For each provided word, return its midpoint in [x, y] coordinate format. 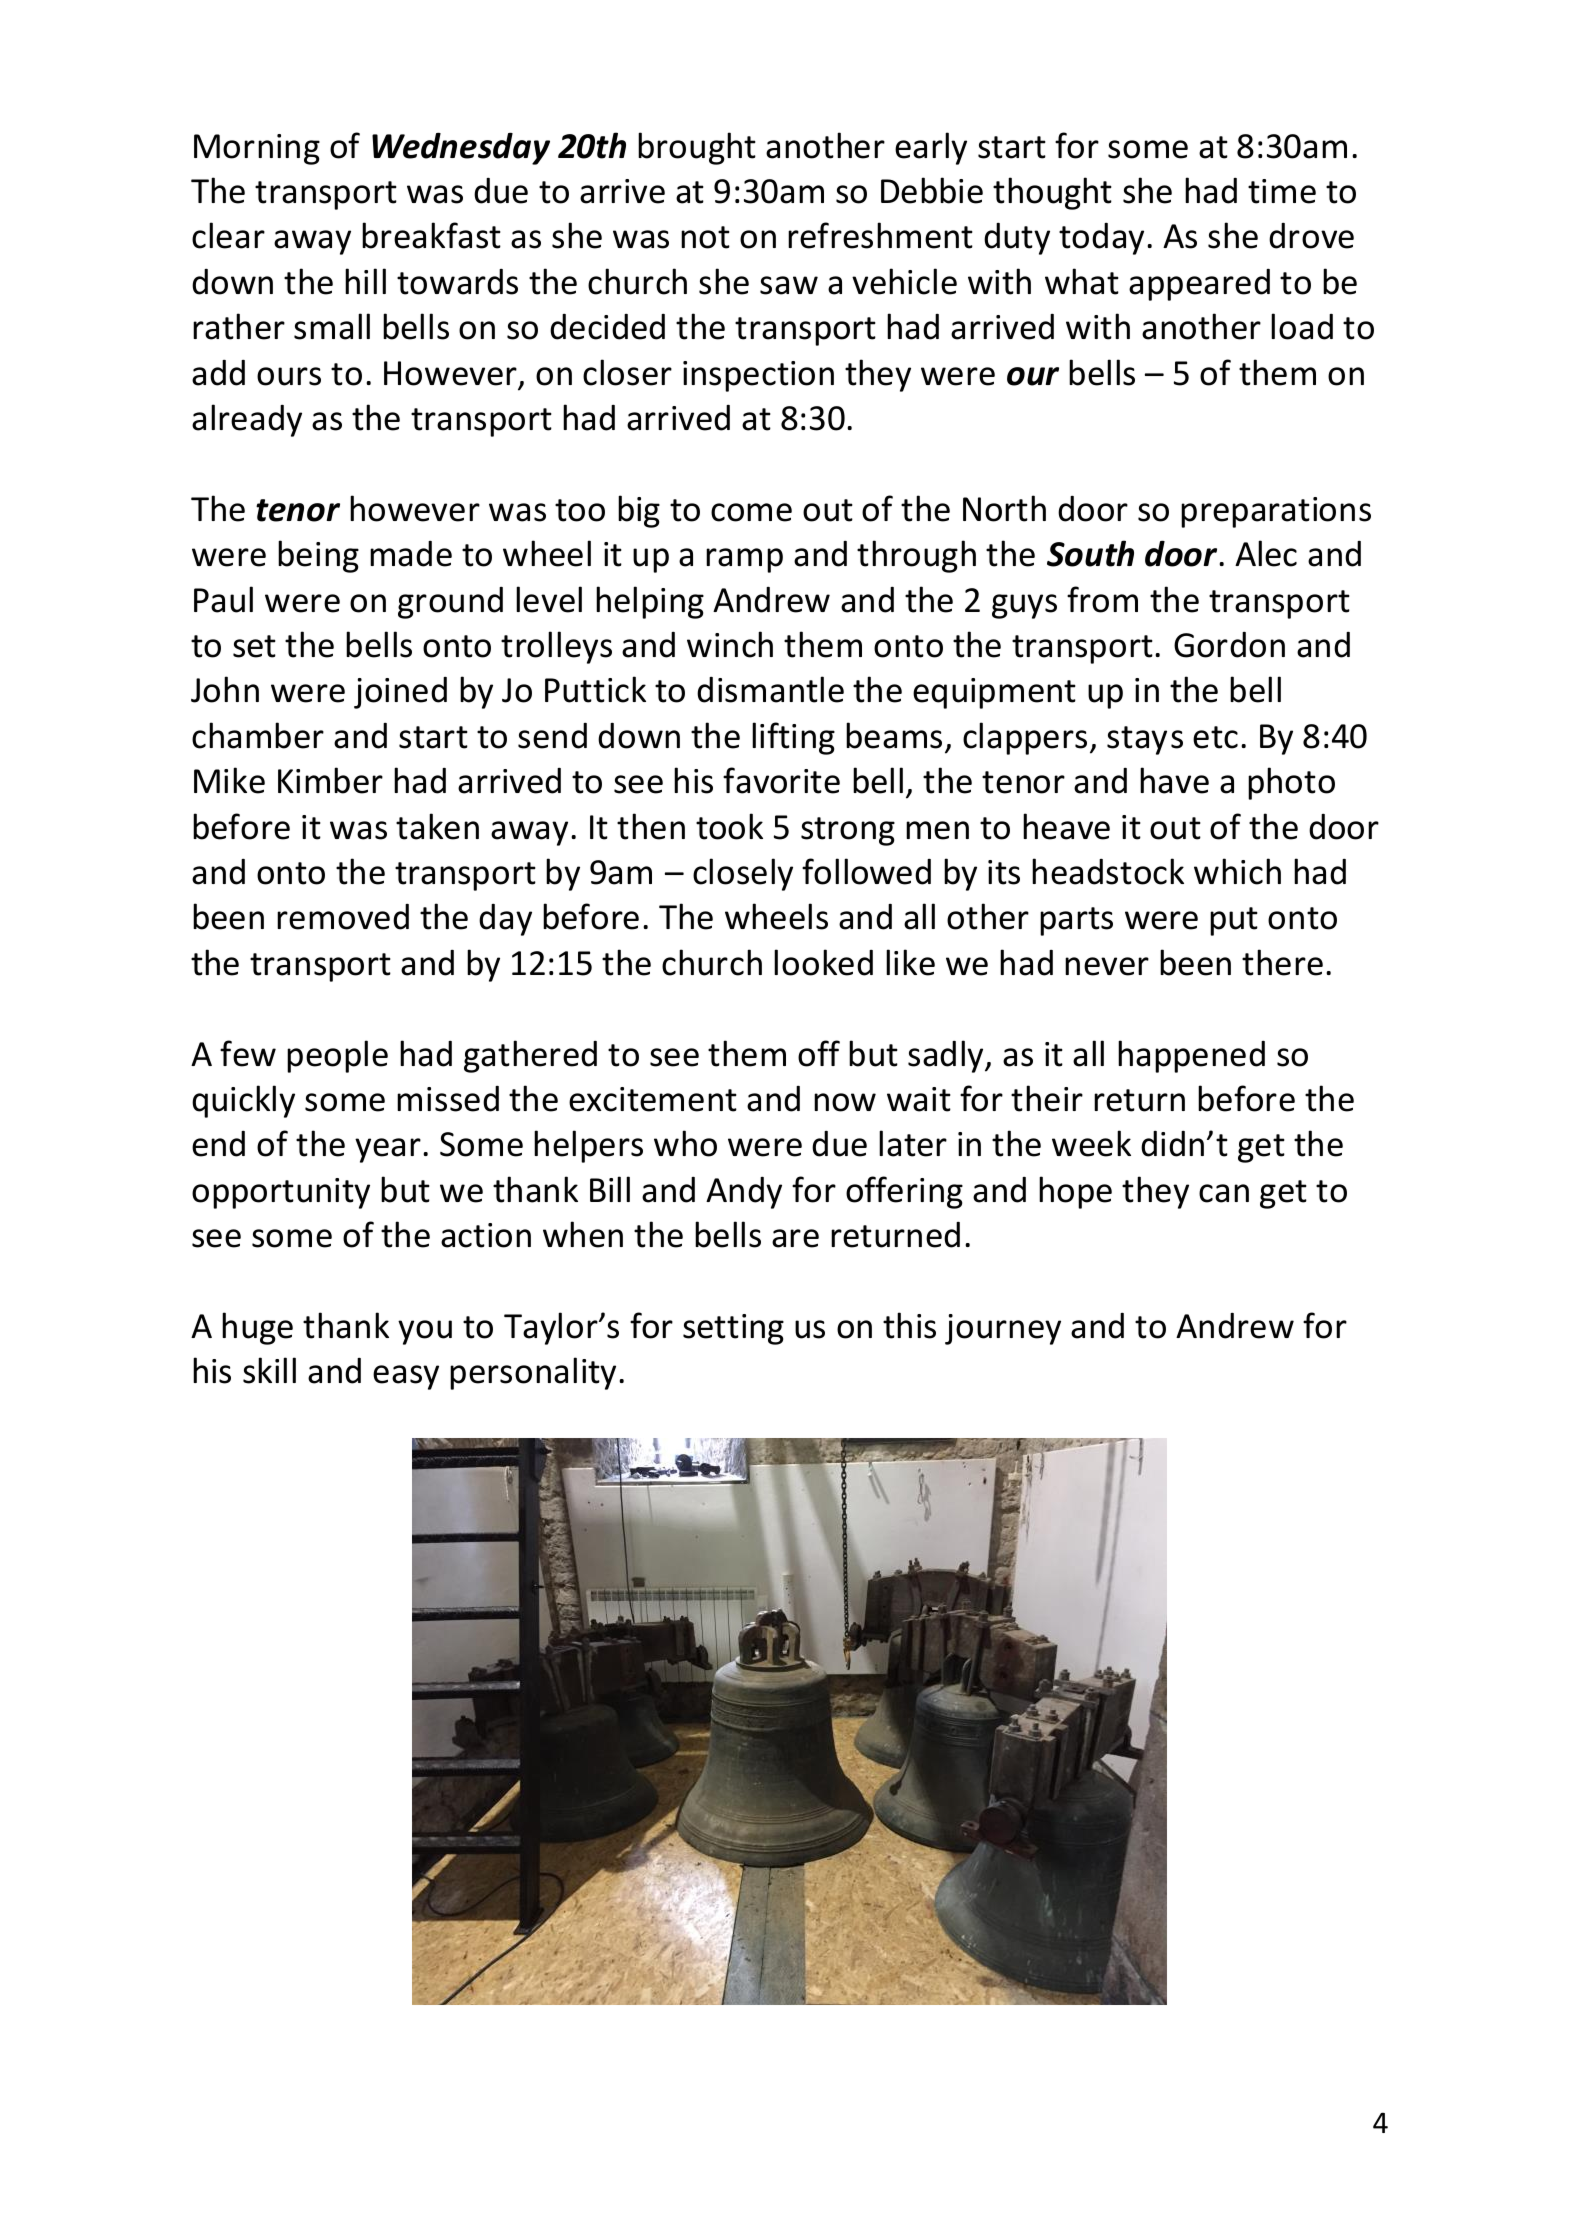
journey [1003, 1329]
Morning [257, 149]
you [425, 1332]
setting [733, 1329]
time [1282, 191]
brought [697, 148]
